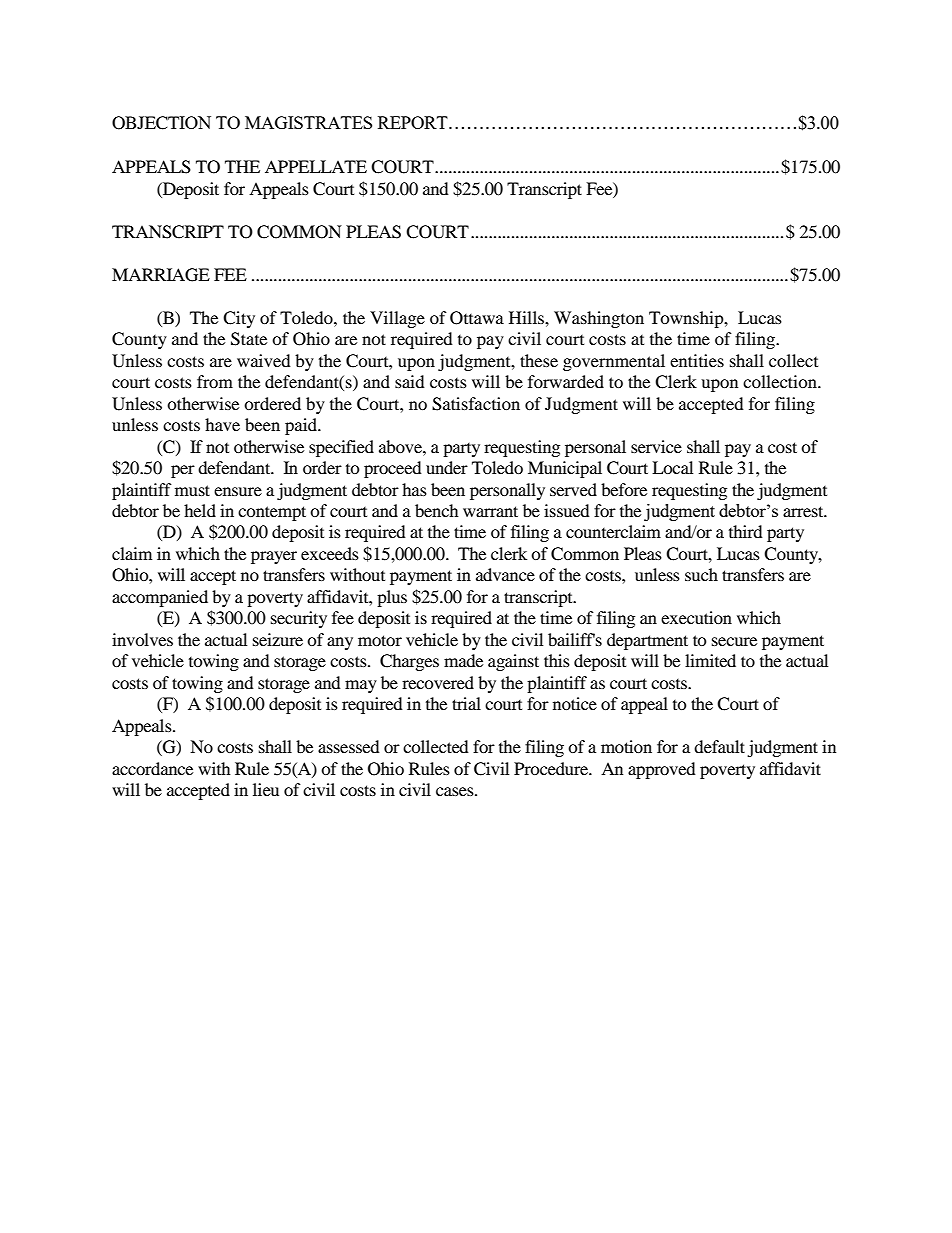 This image has height=1233, width=952. What do you see at coordinates (456, 791) in the image?
I see `cases` at bounding box center [456, 791].
